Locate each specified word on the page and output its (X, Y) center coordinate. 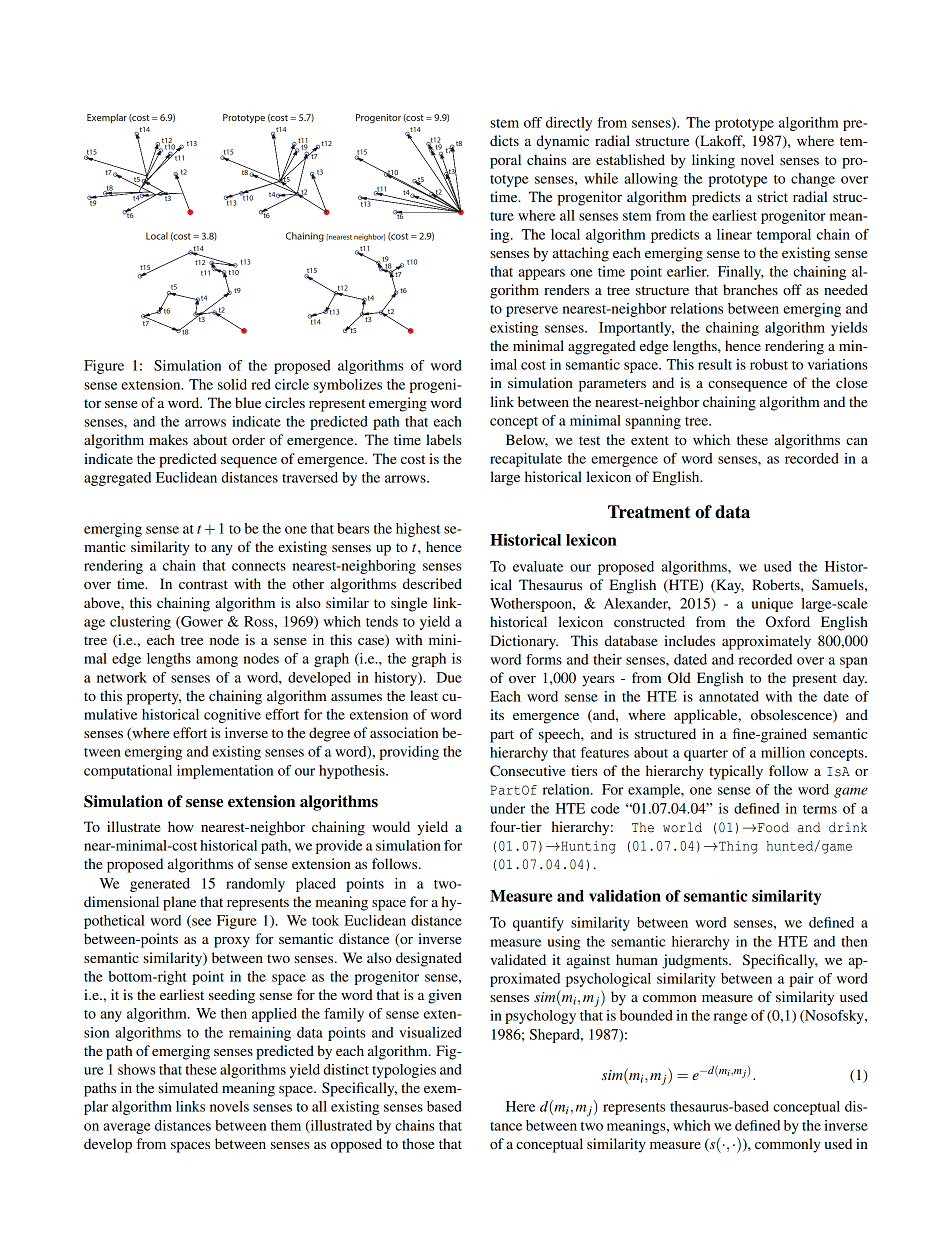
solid (232, 384)
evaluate (538, 566)
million (783, 752)
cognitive (232, 716)
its (497, 714)
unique (772, 605)
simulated (188, 1087)
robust (769, 364)
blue (248, 402)
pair (801, 980)
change (813, 180)
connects (259, 566)
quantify (538, 924)
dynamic (562, 142)
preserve (532, 311)
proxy (232, 942)
